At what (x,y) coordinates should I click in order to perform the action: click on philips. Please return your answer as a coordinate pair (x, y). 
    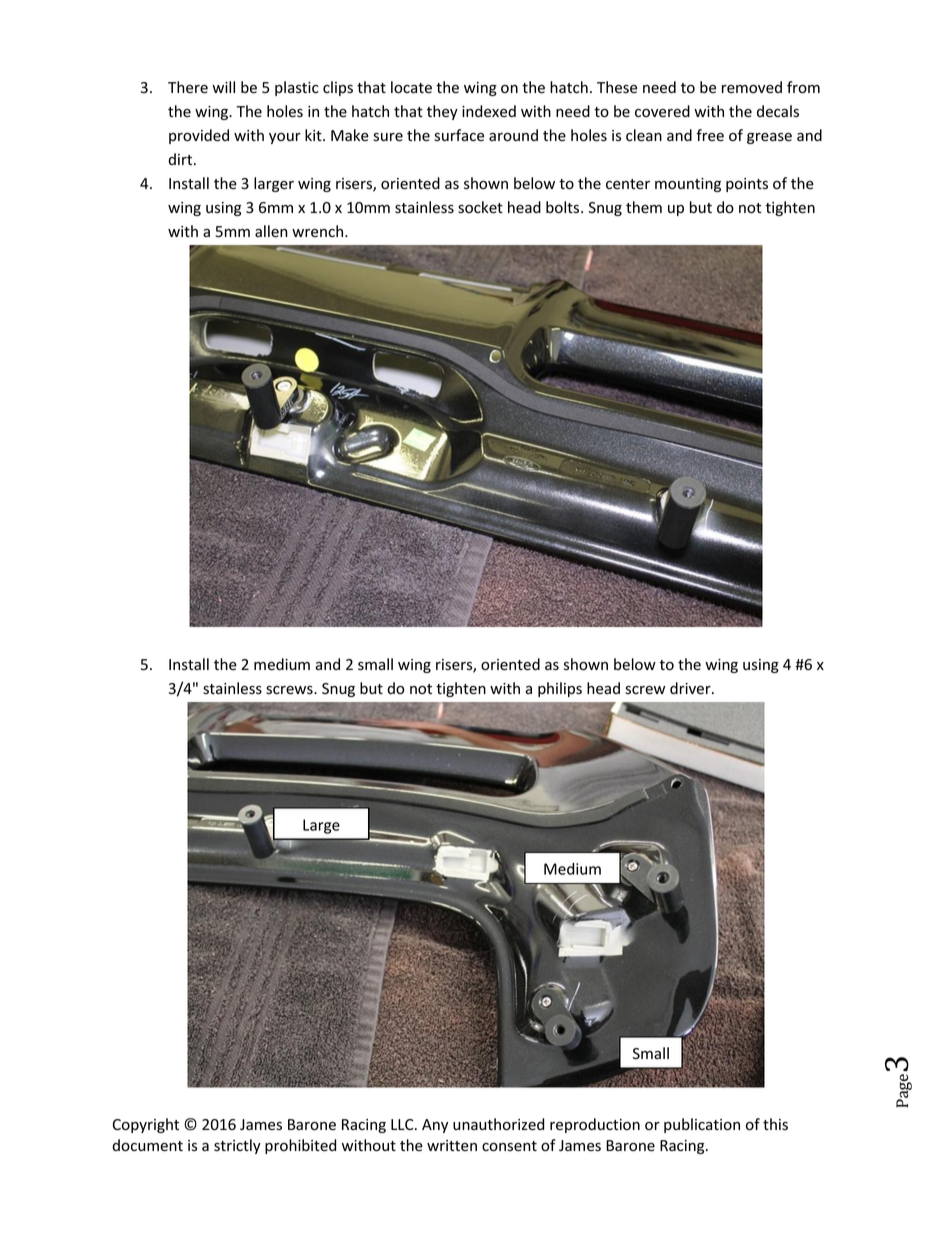
    Looking at the image, I should click on (560, 689).
